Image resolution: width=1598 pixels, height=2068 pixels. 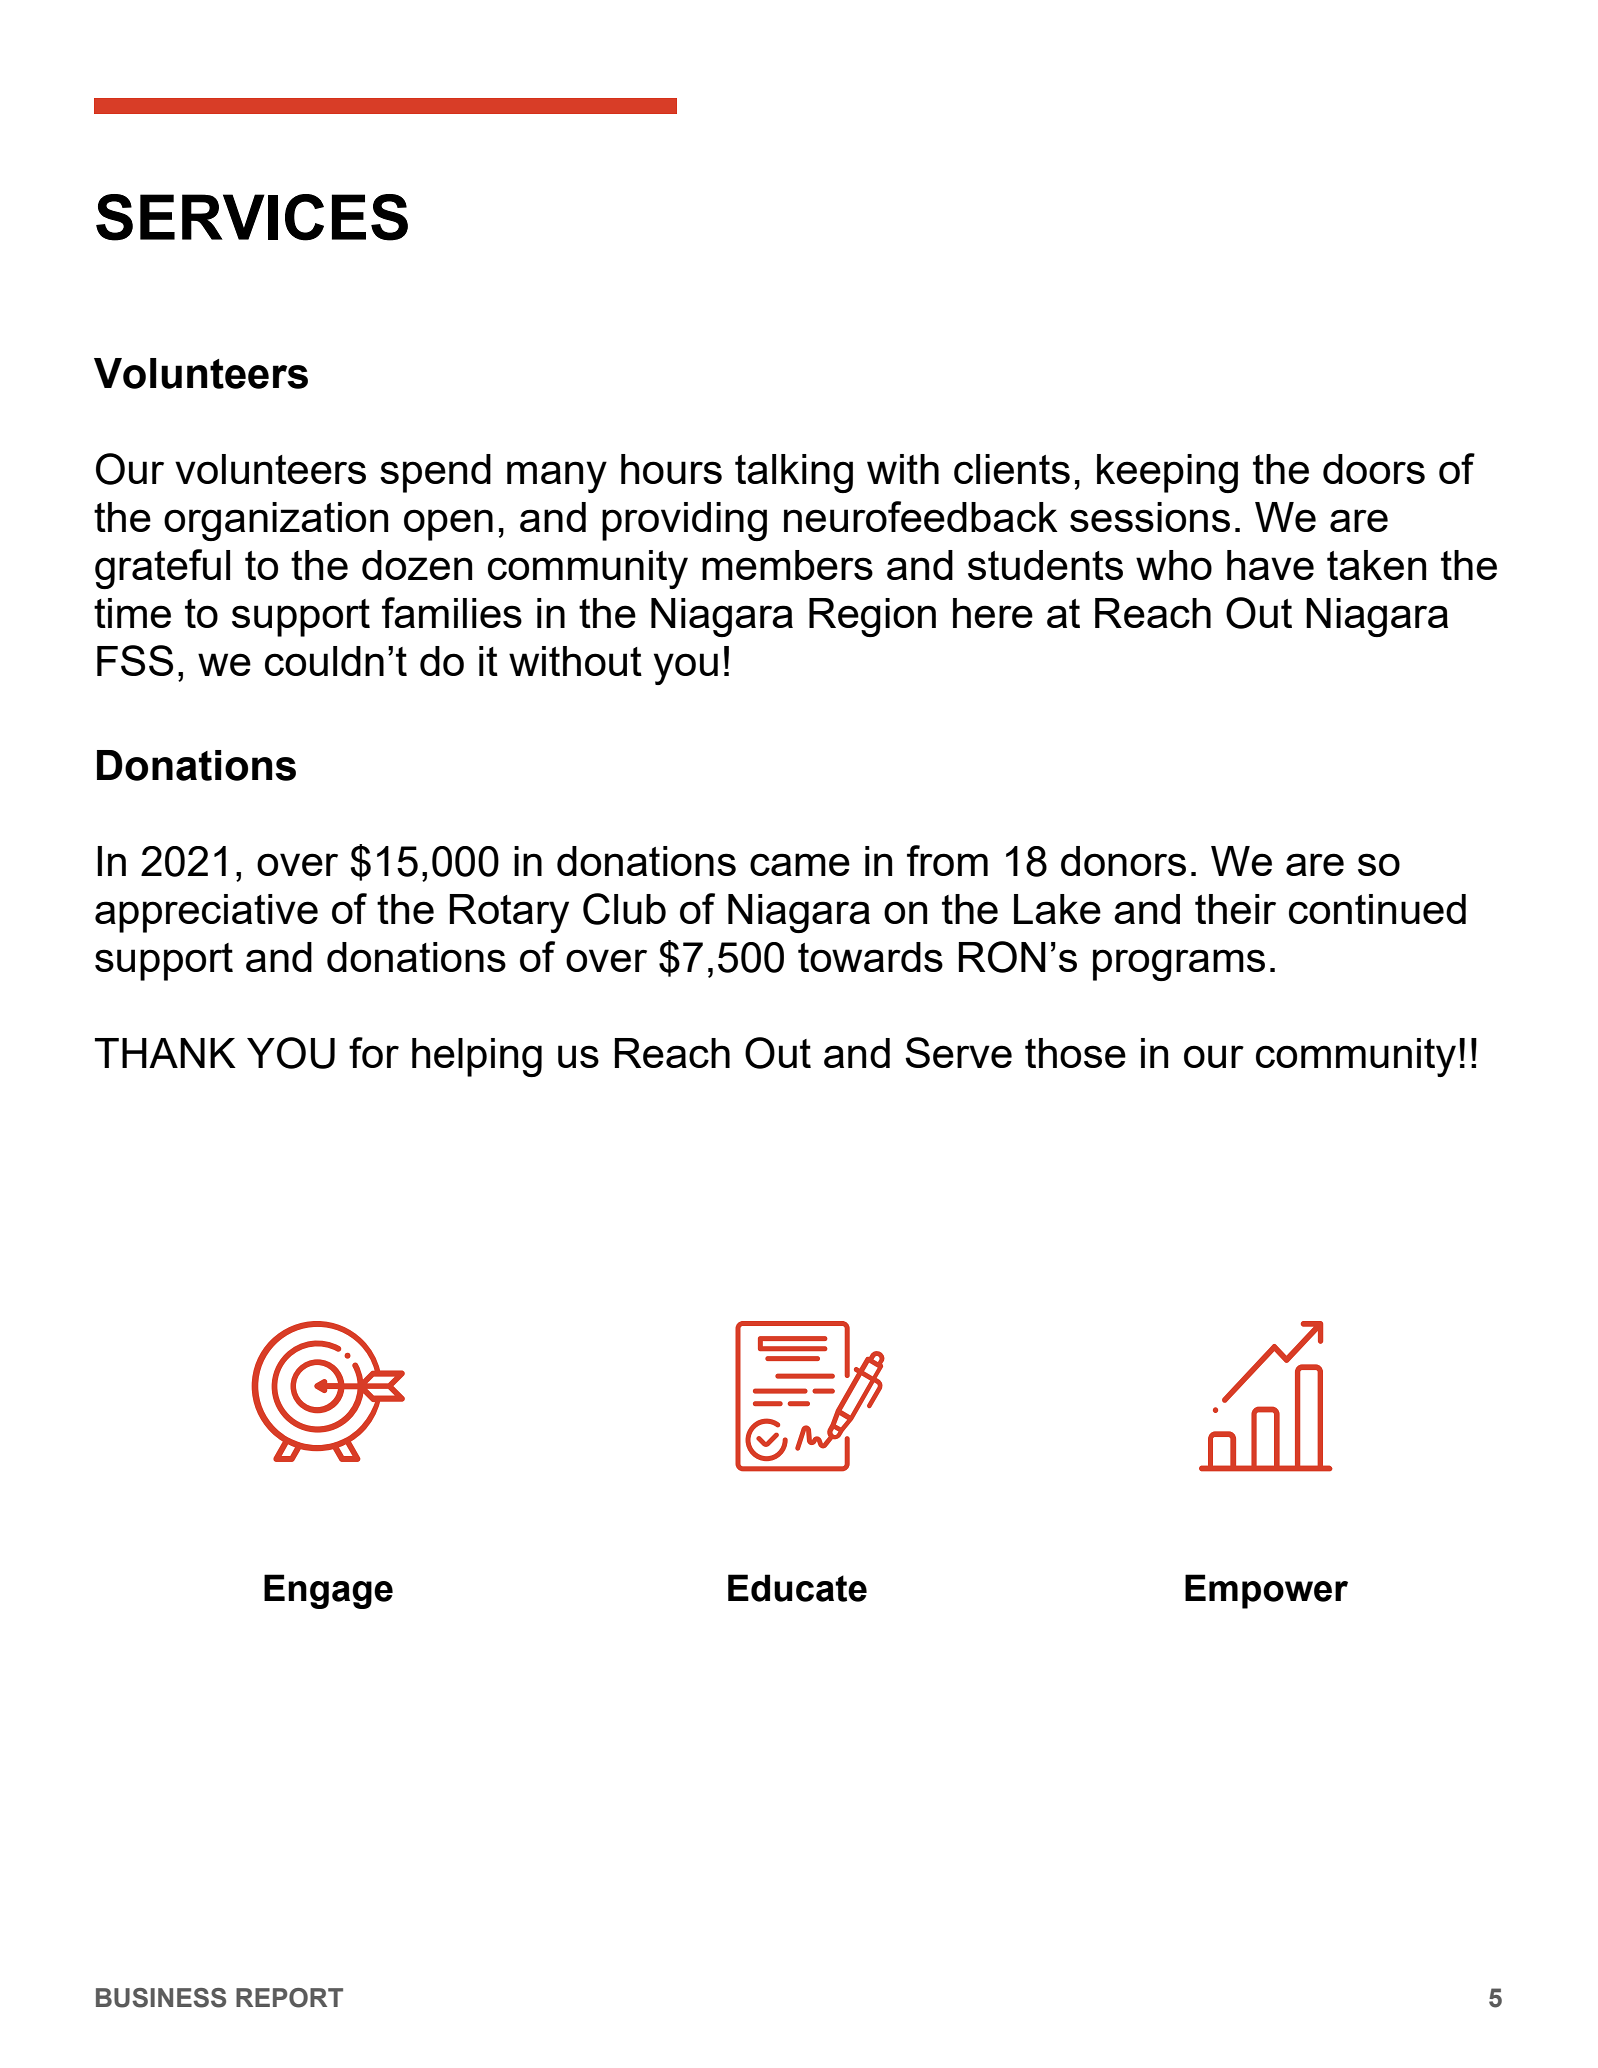 I want to click on REPORT, so click(x=289, y=1998).
